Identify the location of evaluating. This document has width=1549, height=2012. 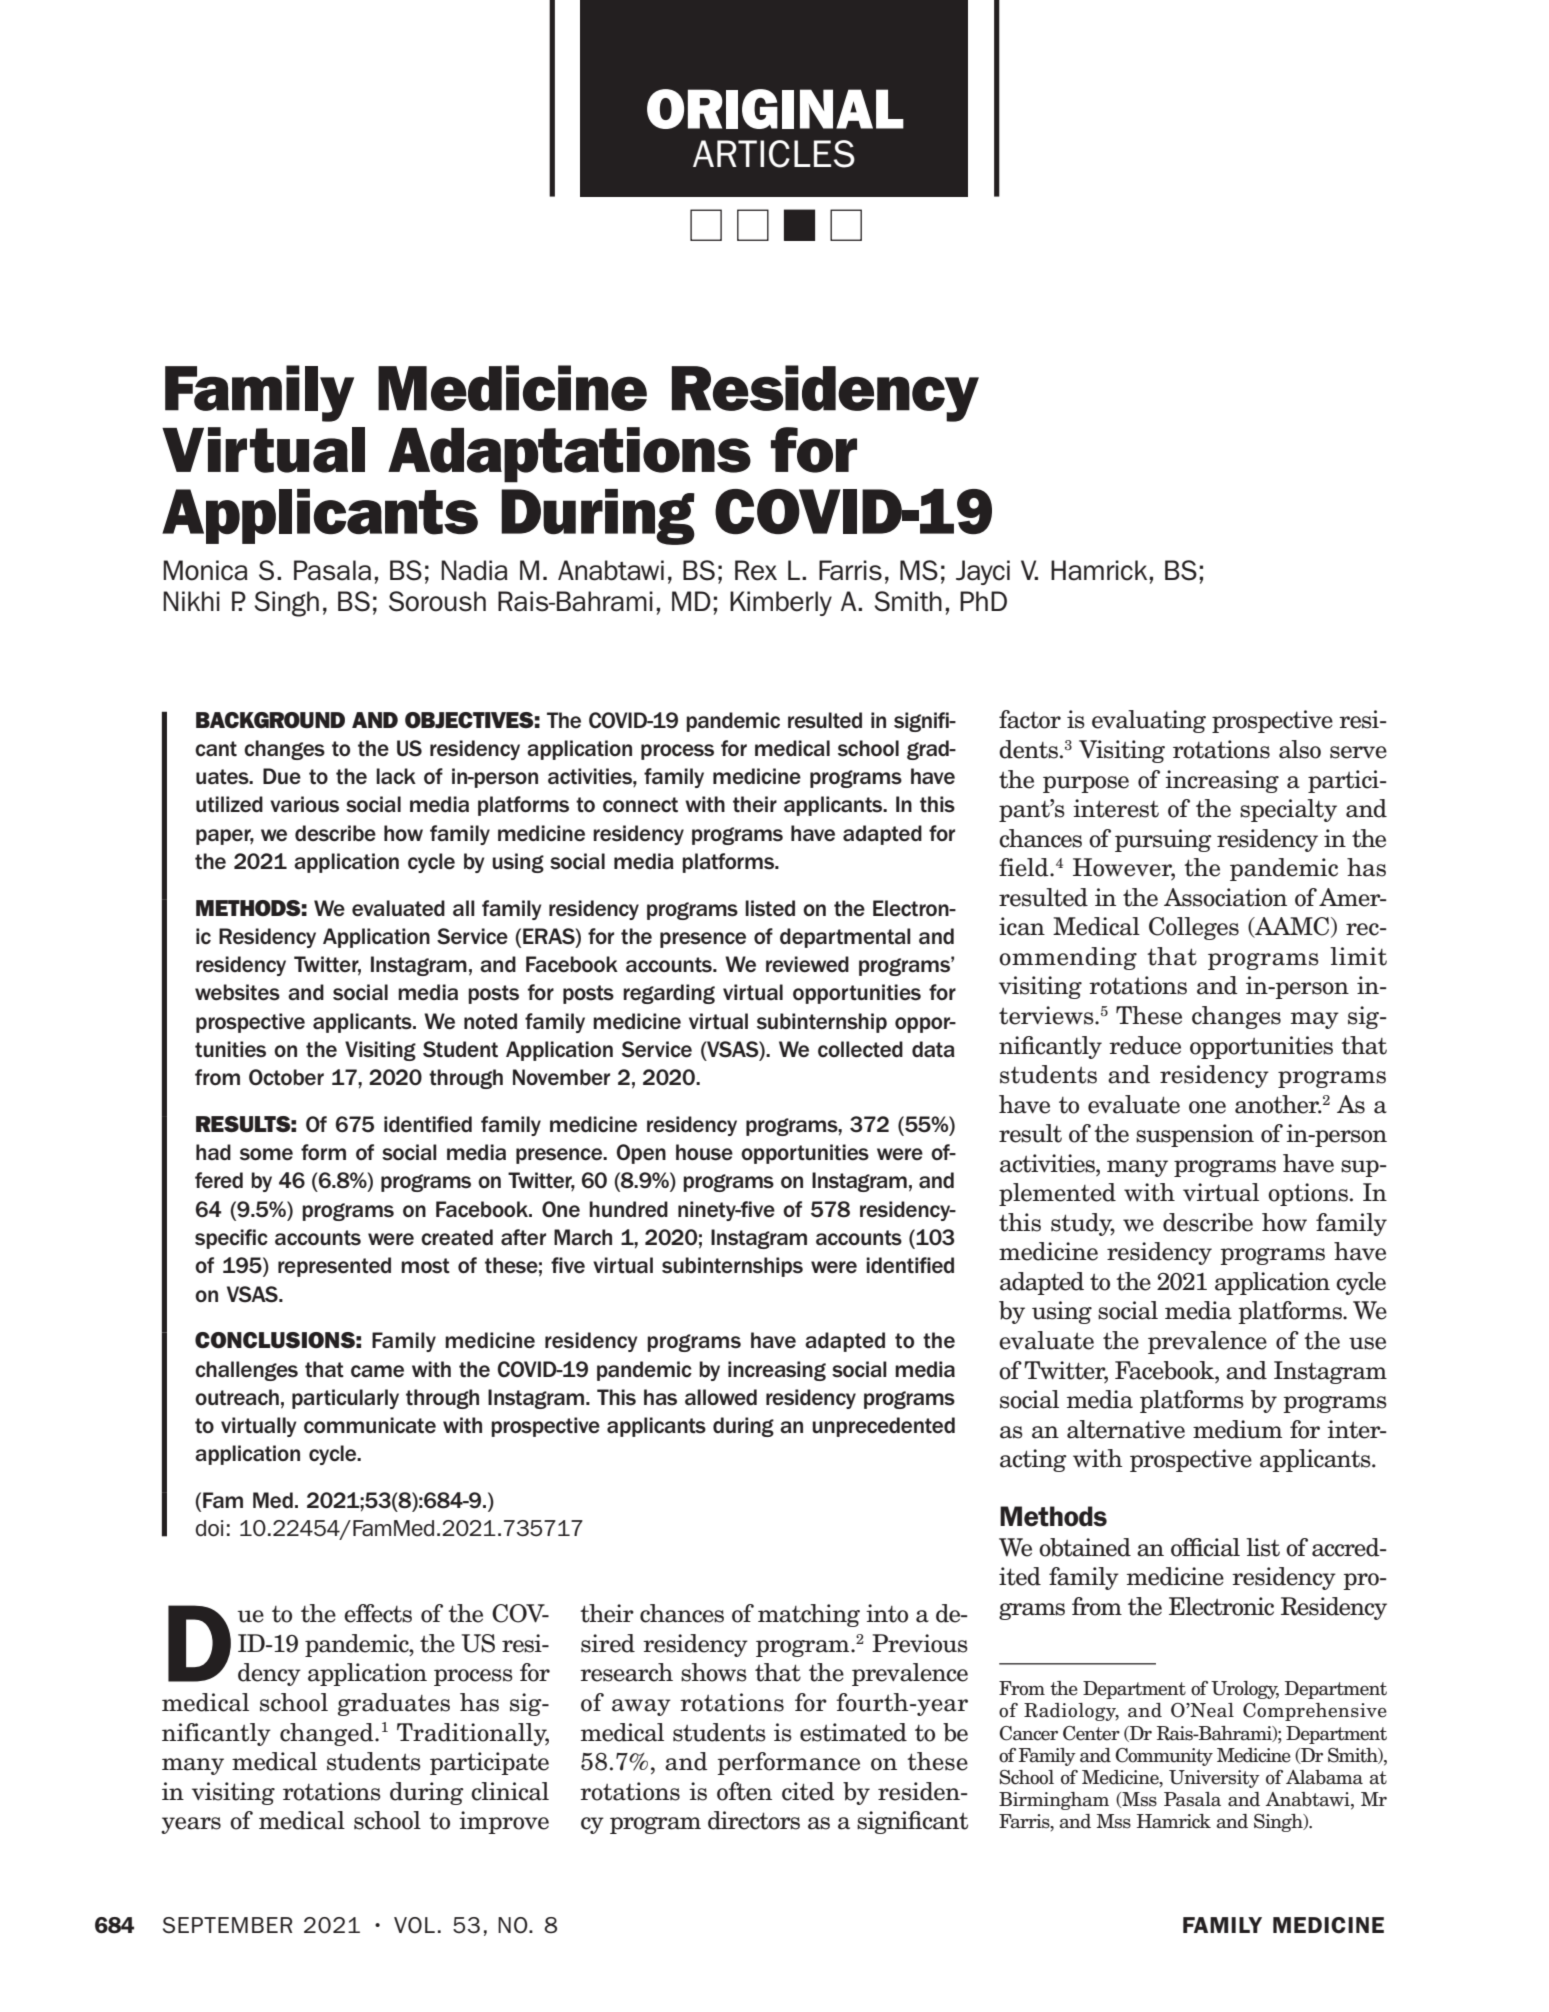
(1149, 721).
